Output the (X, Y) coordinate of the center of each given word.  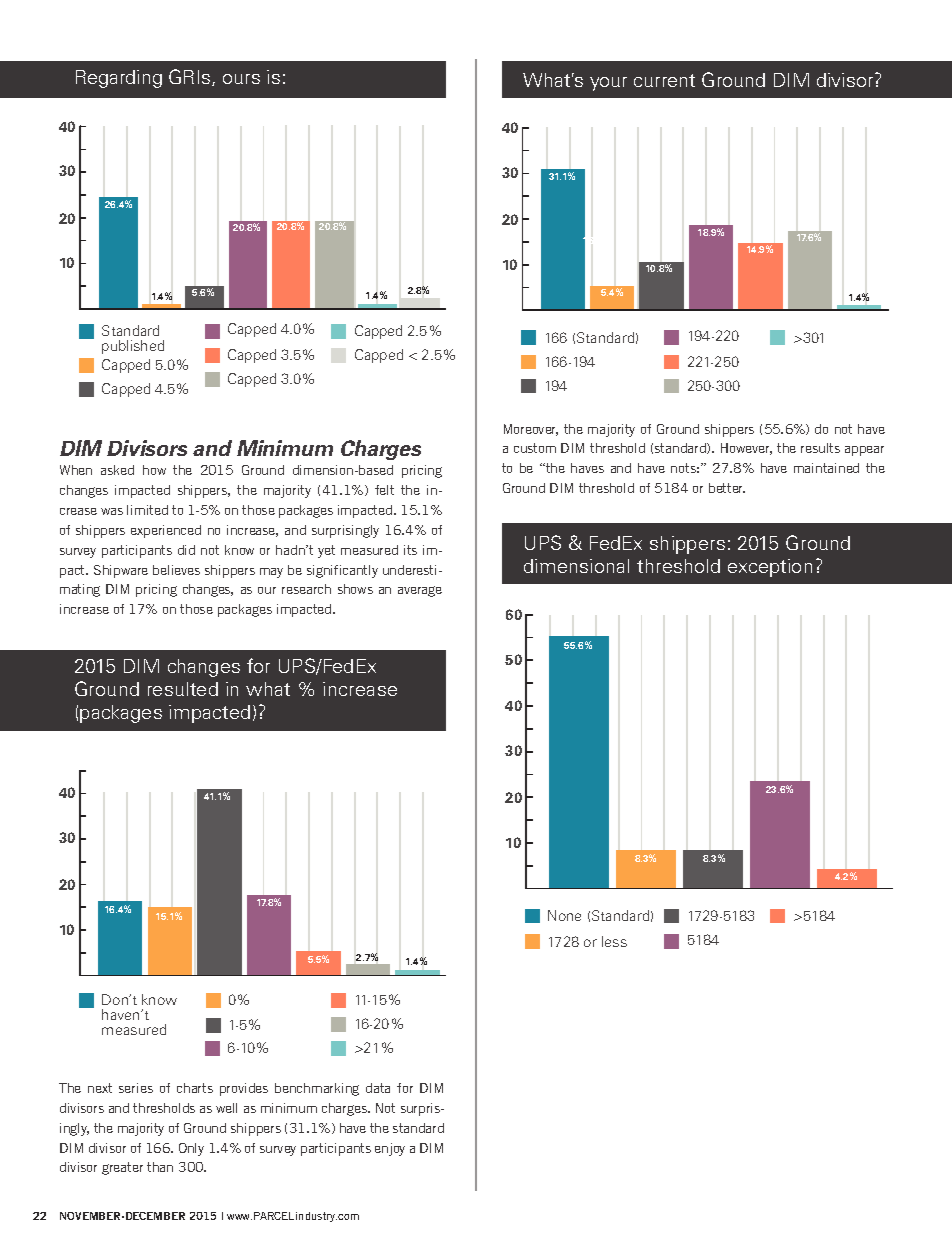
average (420, 591)
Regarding (119, 79)
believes (176, 570)
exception (770, 568)
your (608, 84)
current (664, 80)
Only (191, 1149)
